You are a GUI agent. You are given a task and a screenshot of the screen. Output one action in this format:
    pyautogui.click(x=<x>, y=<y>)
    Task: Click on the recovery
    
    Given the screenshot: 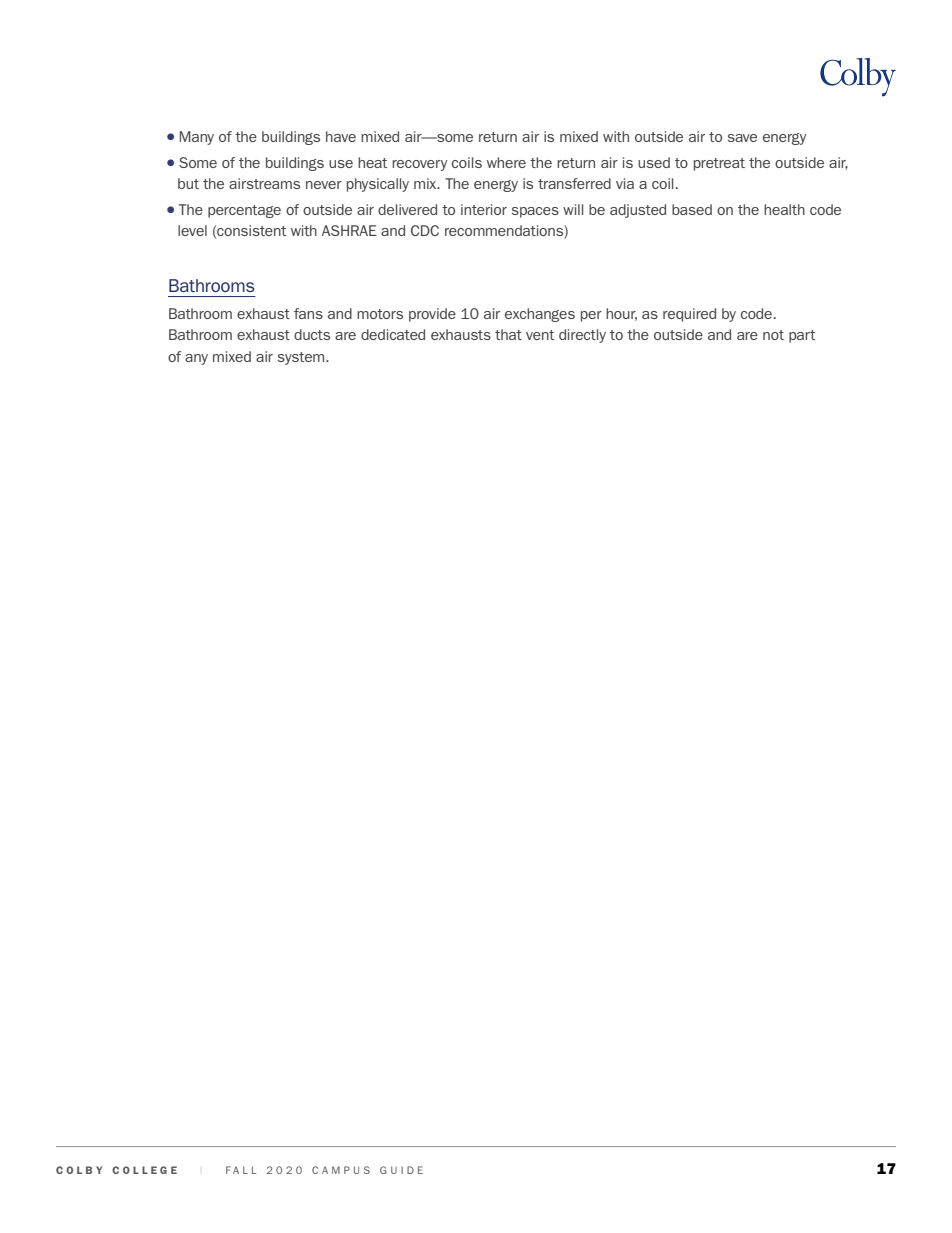 What is the action you would take?
    pyautogui.click(x=419, y=165)
